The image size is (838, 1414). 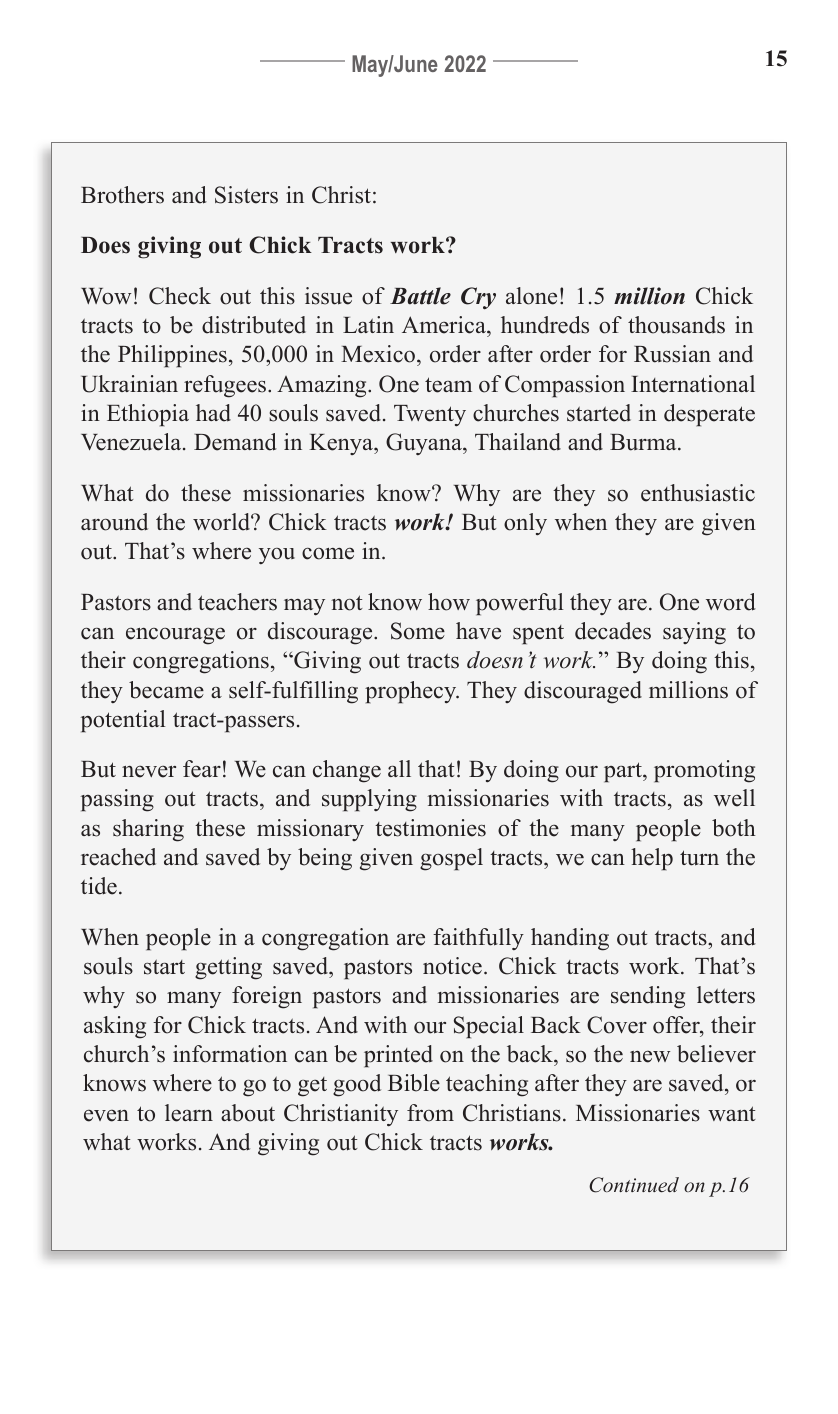 What do you see at coordinates (189, 1113) in the image?
I see `learn` at bounding box center [189, 1113].
